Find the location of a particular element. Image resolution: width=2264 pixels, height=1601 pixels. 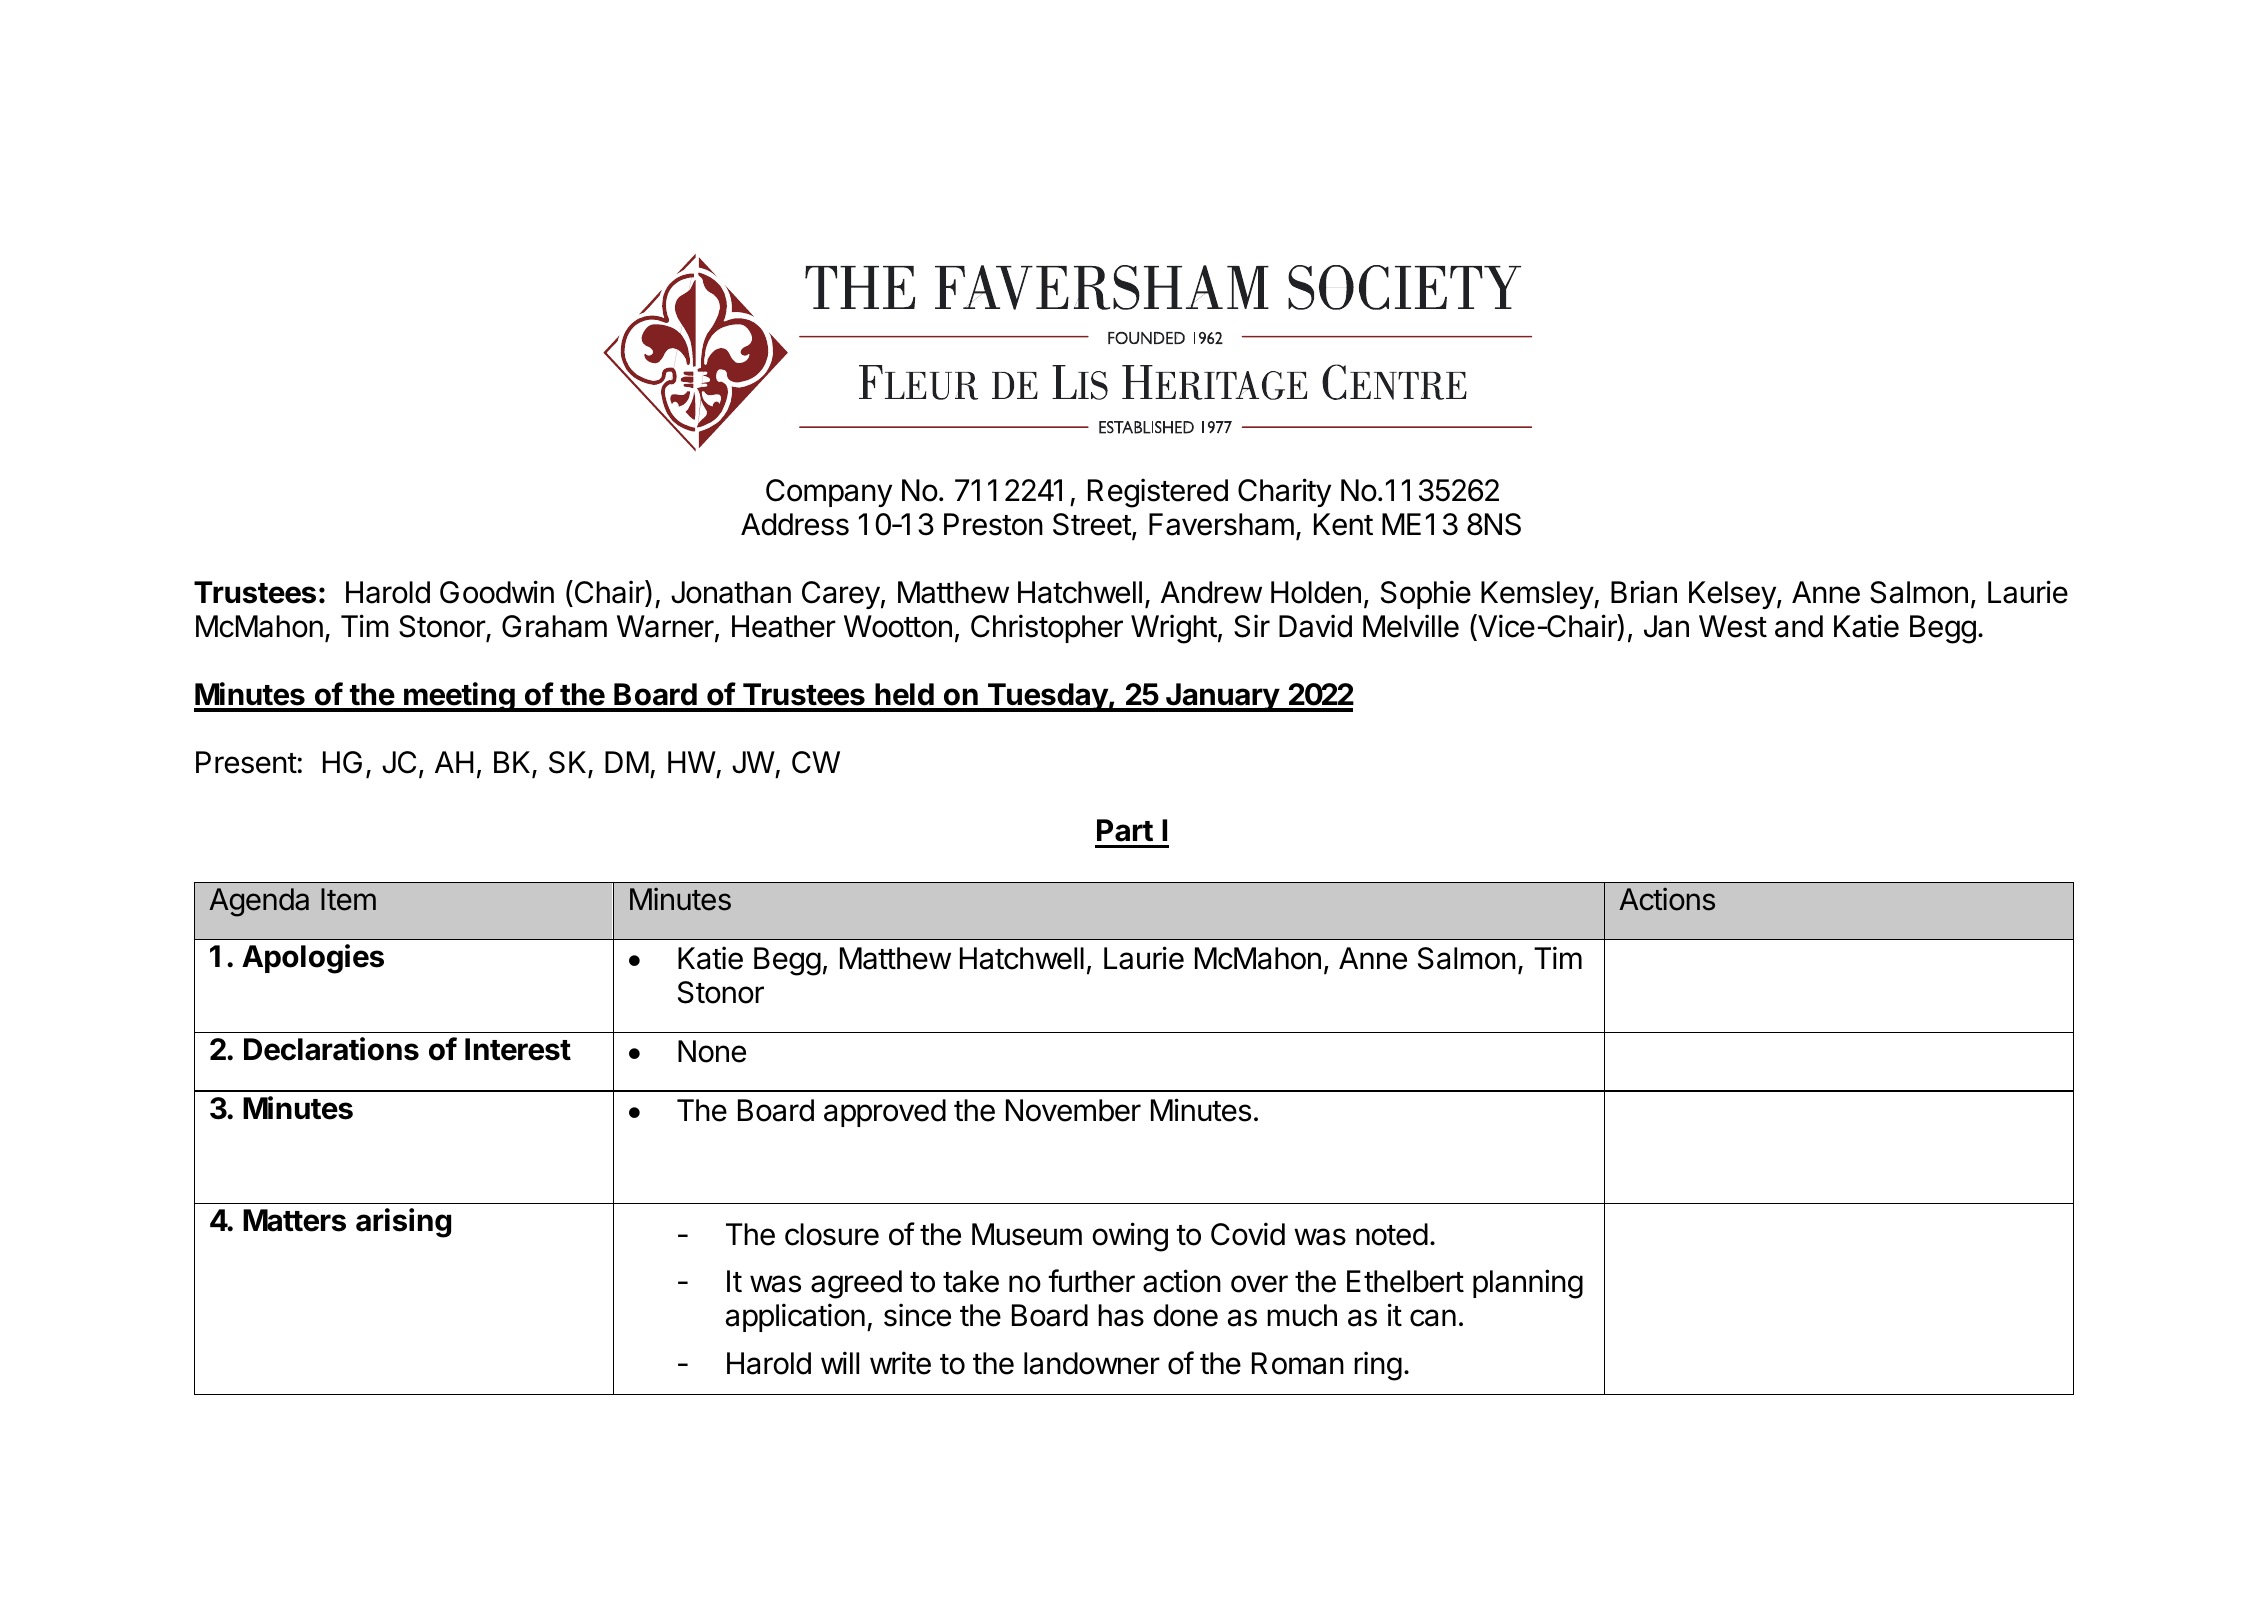

noted is located at coordinates (1392, 1234).
